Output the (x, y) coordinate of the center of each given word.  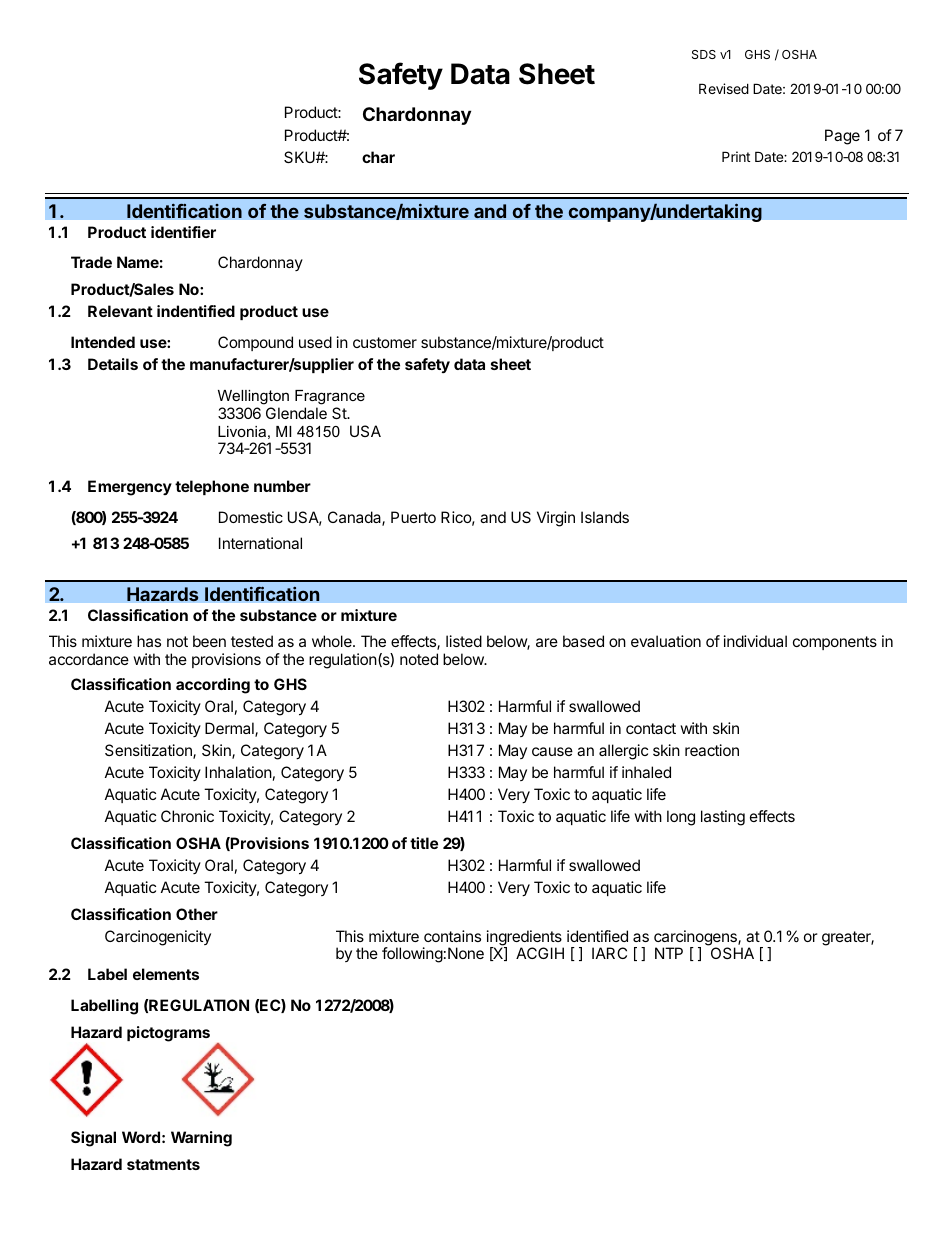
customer (385, 342)
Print (736, 156)
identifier (183, 232)
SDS (704, 54)
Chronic (187, 816)
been (209, 641)
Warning (201, 1139)
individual (755, 641)
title (424, 843)
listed (464, 641)
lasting (723, 818)
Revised (724, 88)
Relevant (120, 311)
